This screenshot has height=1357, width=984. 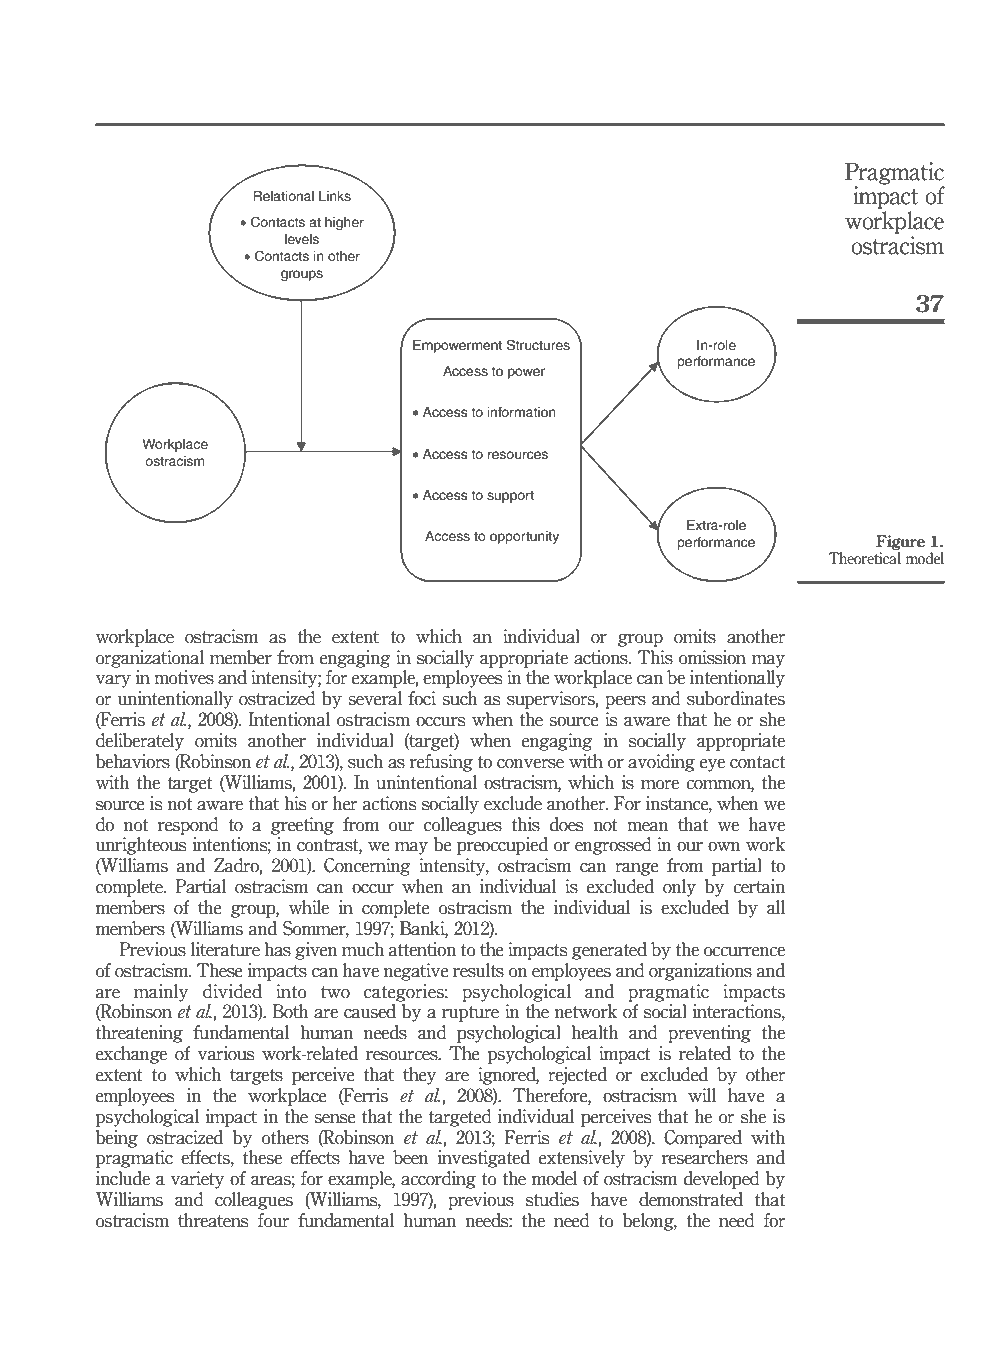 What do you see at coordinates (510, 496) in the screenshot?
I see `support` at bounding box center [510, 496].
